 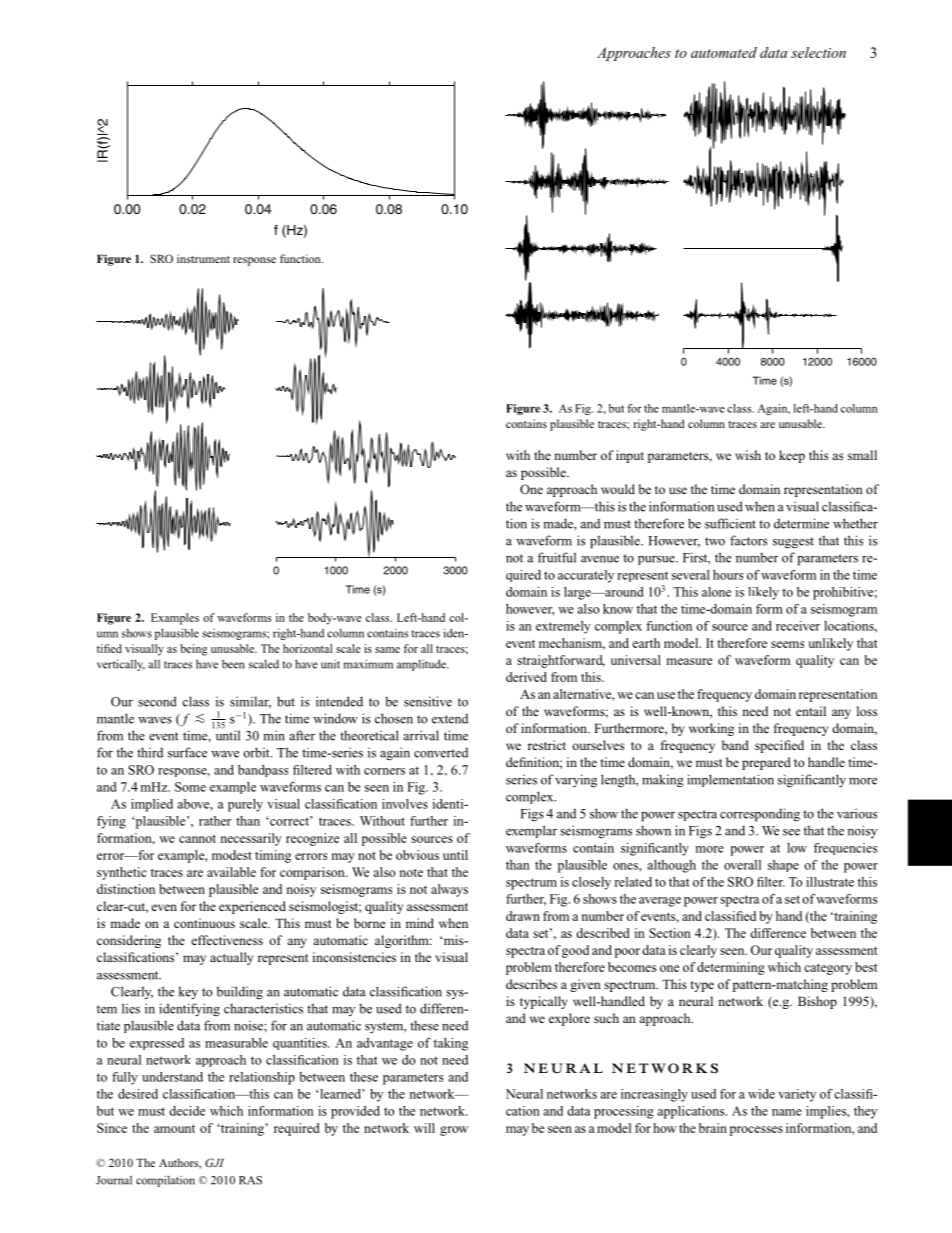 What do you see at coordinates (724, 52) in the image?
I see `automated` at bounding box center [724, 52].
